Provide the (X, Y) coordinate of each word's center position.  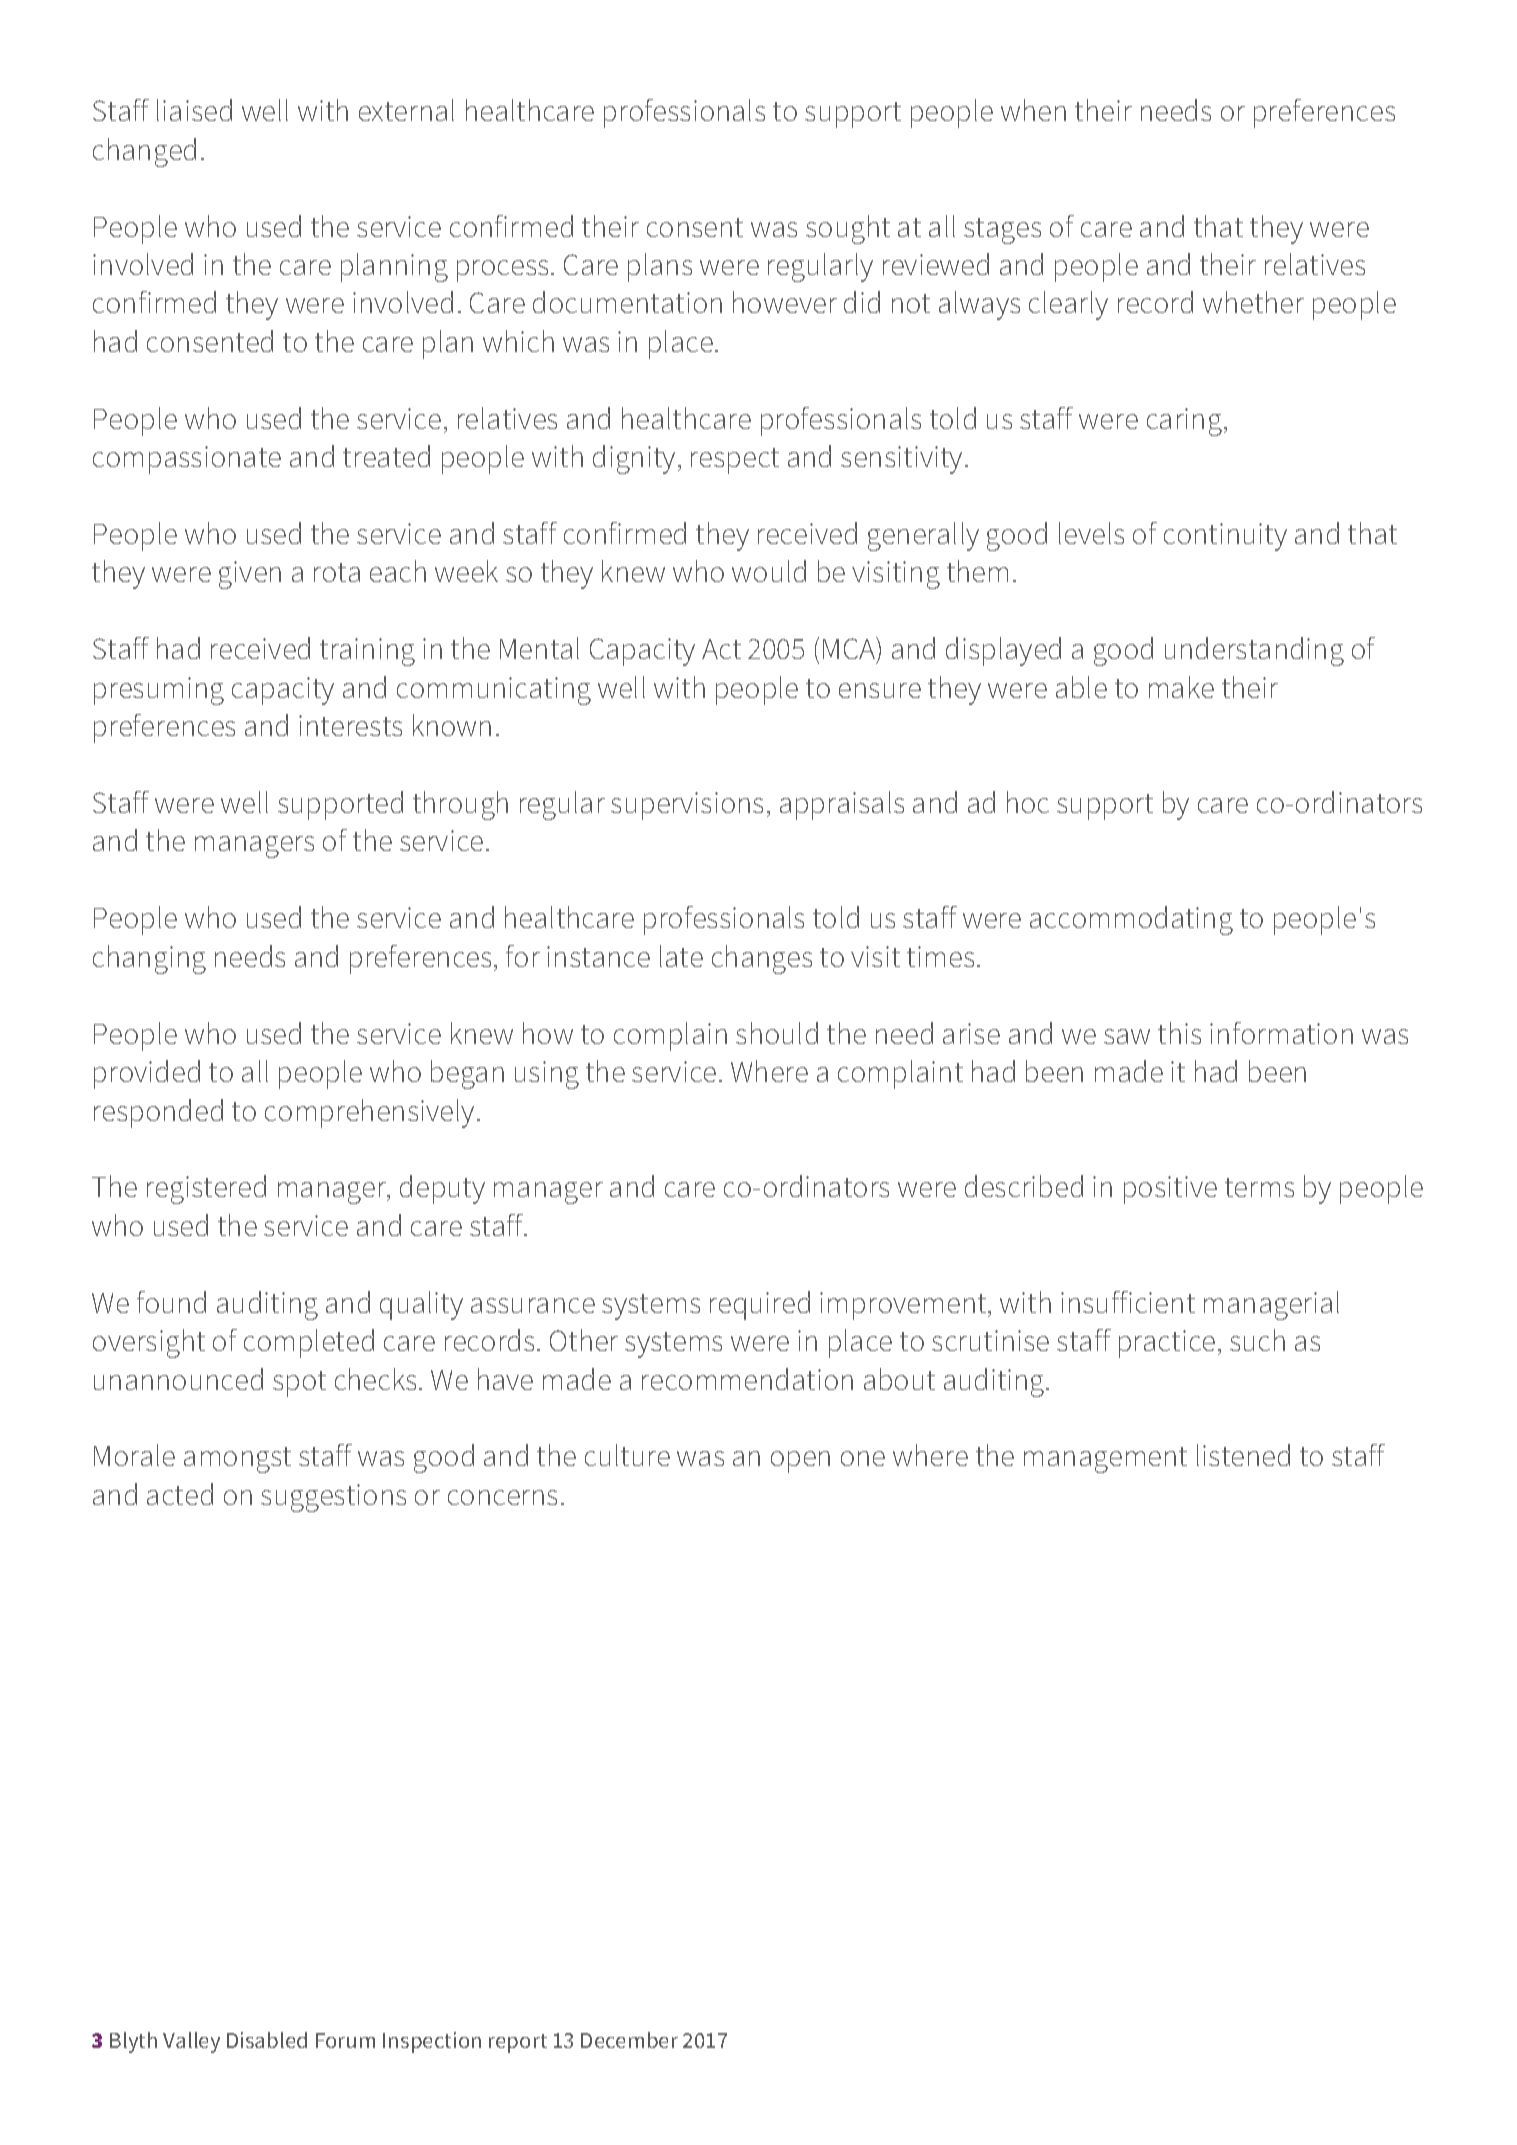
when (1033, 110)
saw (1127, 1036)
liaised (194, 110)
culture (627, 1455)
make (1181, 687)
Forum (345, 2040)
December (629, 2040)
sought (848, 229)
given (250, 575)
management (1105, 1460)
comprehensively (369, 1113)
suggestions (333, 1498)
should (777, 1033)
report (518, 2043)
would (769, 571)
